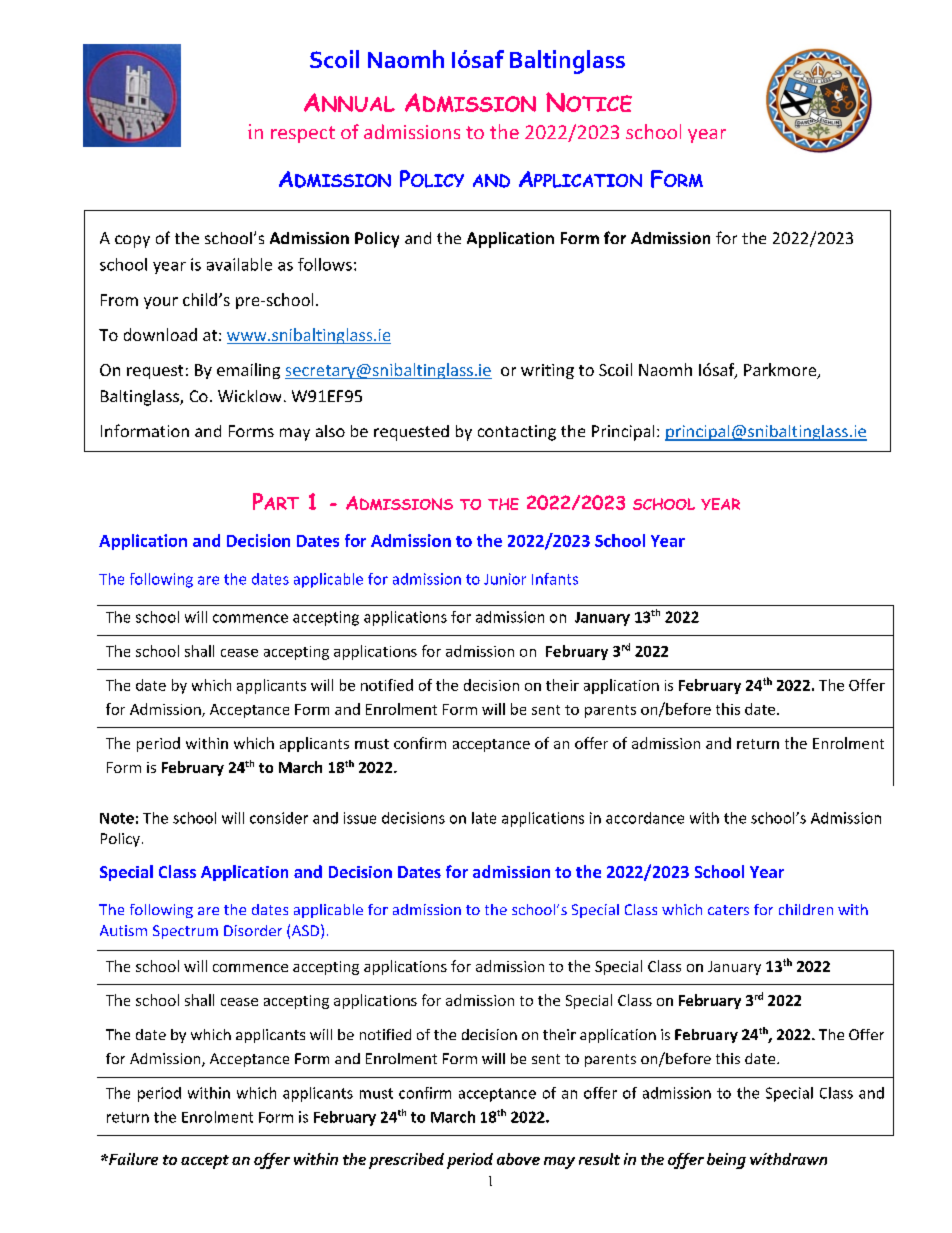  Describe the element at coordinates (599, 1159) in the image. I see `result` at that location.
